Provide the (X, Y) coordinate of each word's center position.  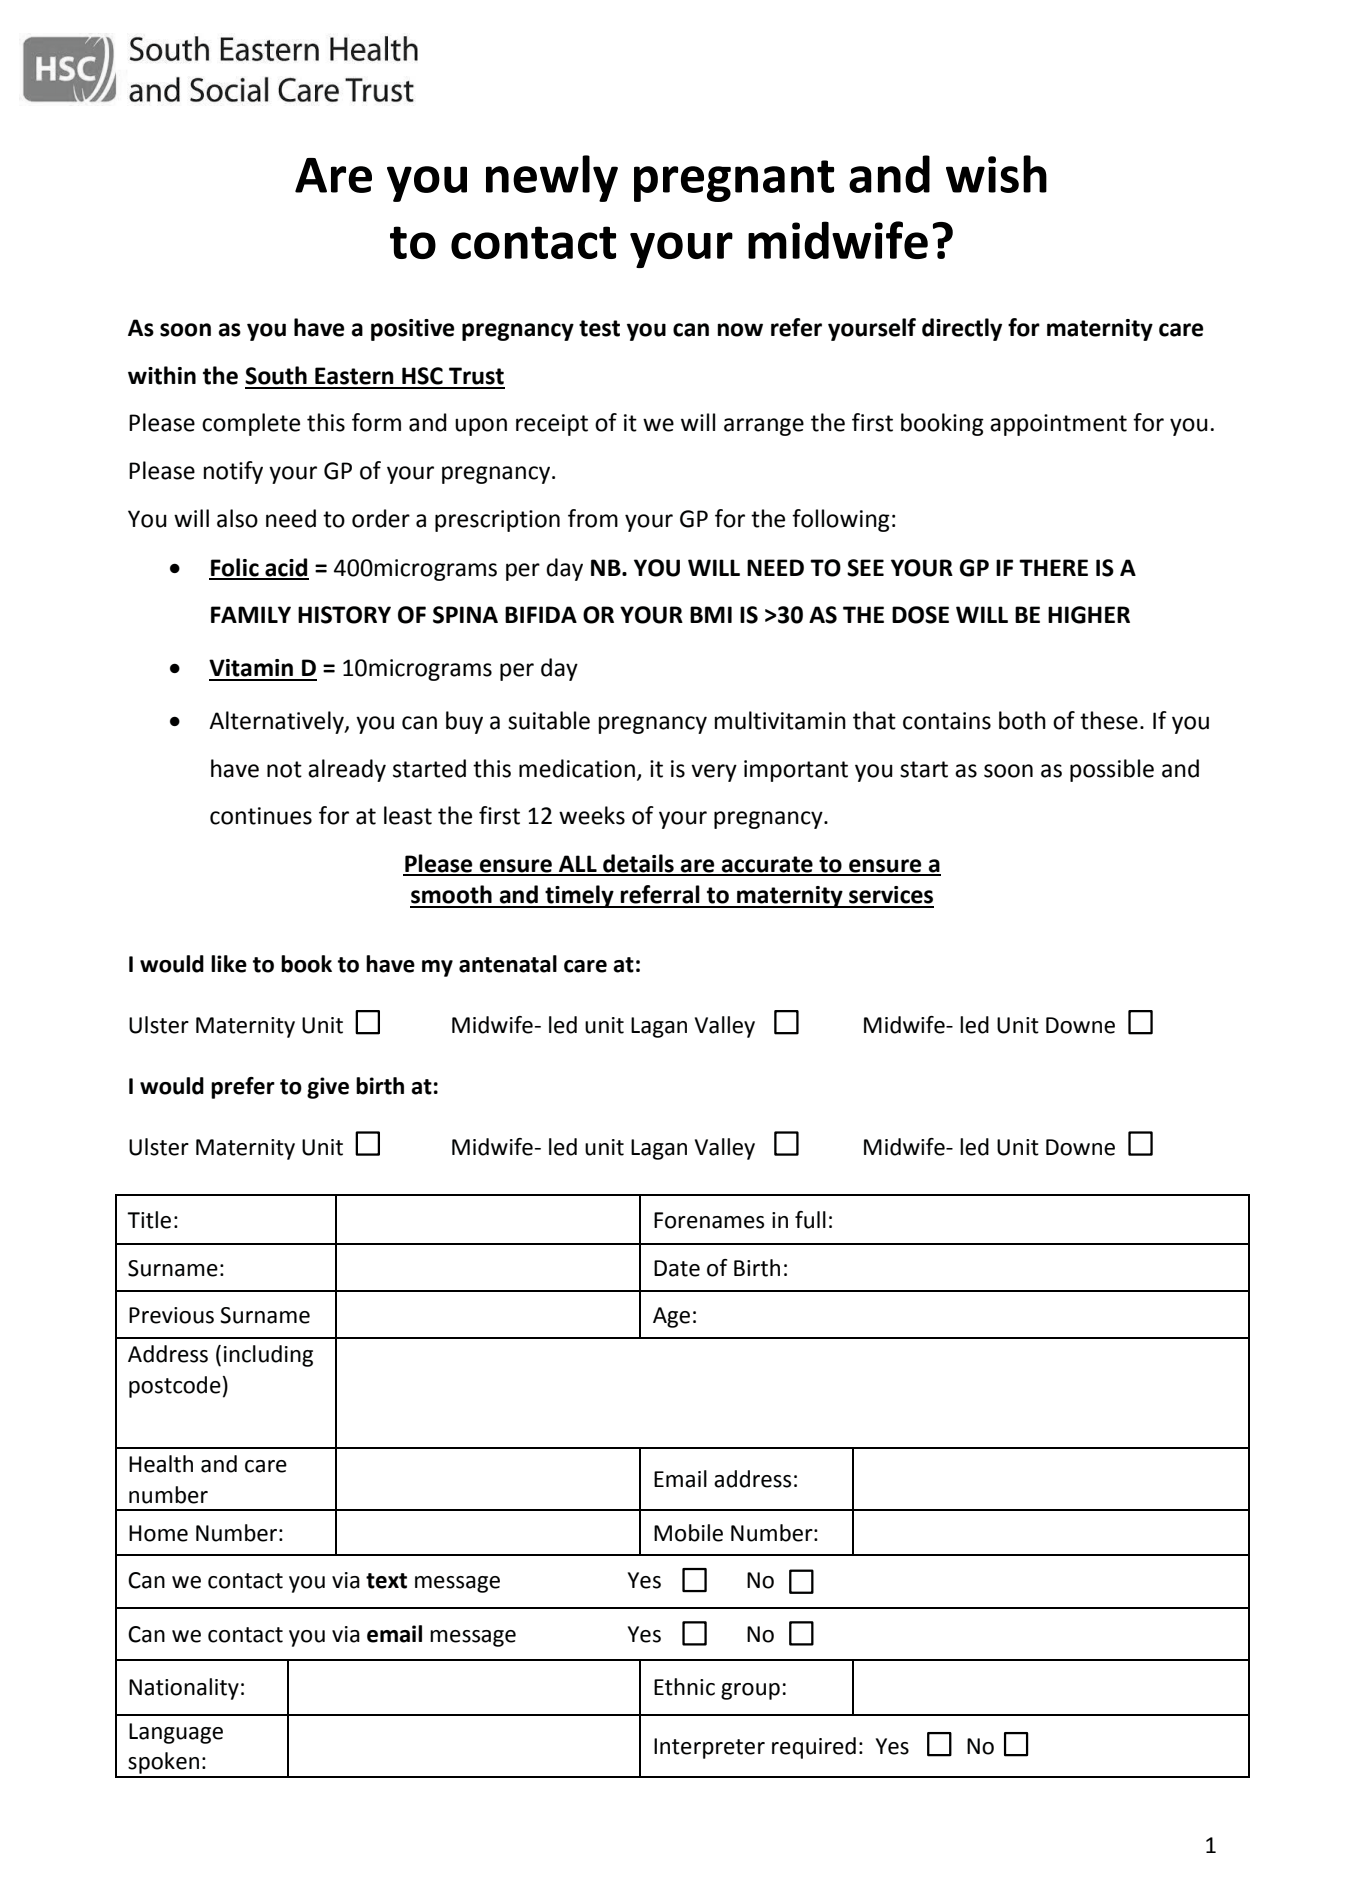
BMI (711, 614)
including (268, 1356)
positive (412, 330)
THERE (1053, 567)
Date (677, 1268)
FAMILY (251, 614)
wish (996, 174)
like (229, 964)
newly (552, 178)
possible (1112, 770)
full (810, 1220)
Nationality (184, 1689)
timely (579, 896)
